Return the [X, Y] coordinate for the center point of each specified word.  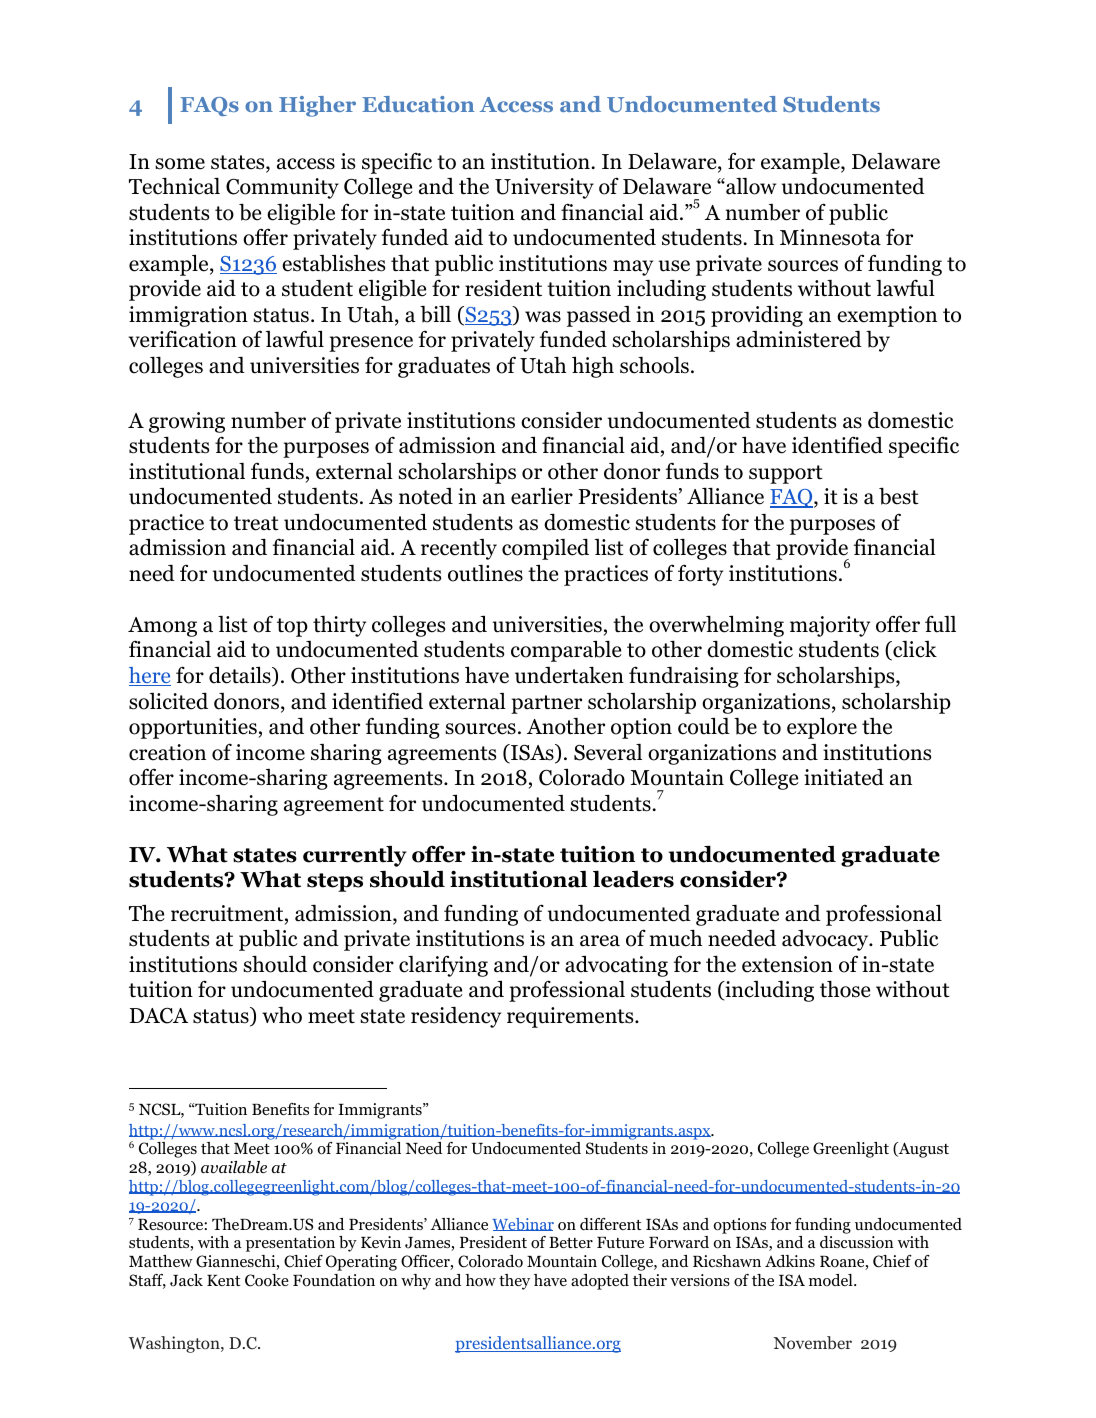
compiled [545, 549]
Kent [224, 1280]
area [600, 941]
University [544, 188]
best [899, 496]
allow [750, 186]
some [180, 164]
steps [335, 882]
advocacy [826, 940]
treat [256, 523]
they [514, 1282]
